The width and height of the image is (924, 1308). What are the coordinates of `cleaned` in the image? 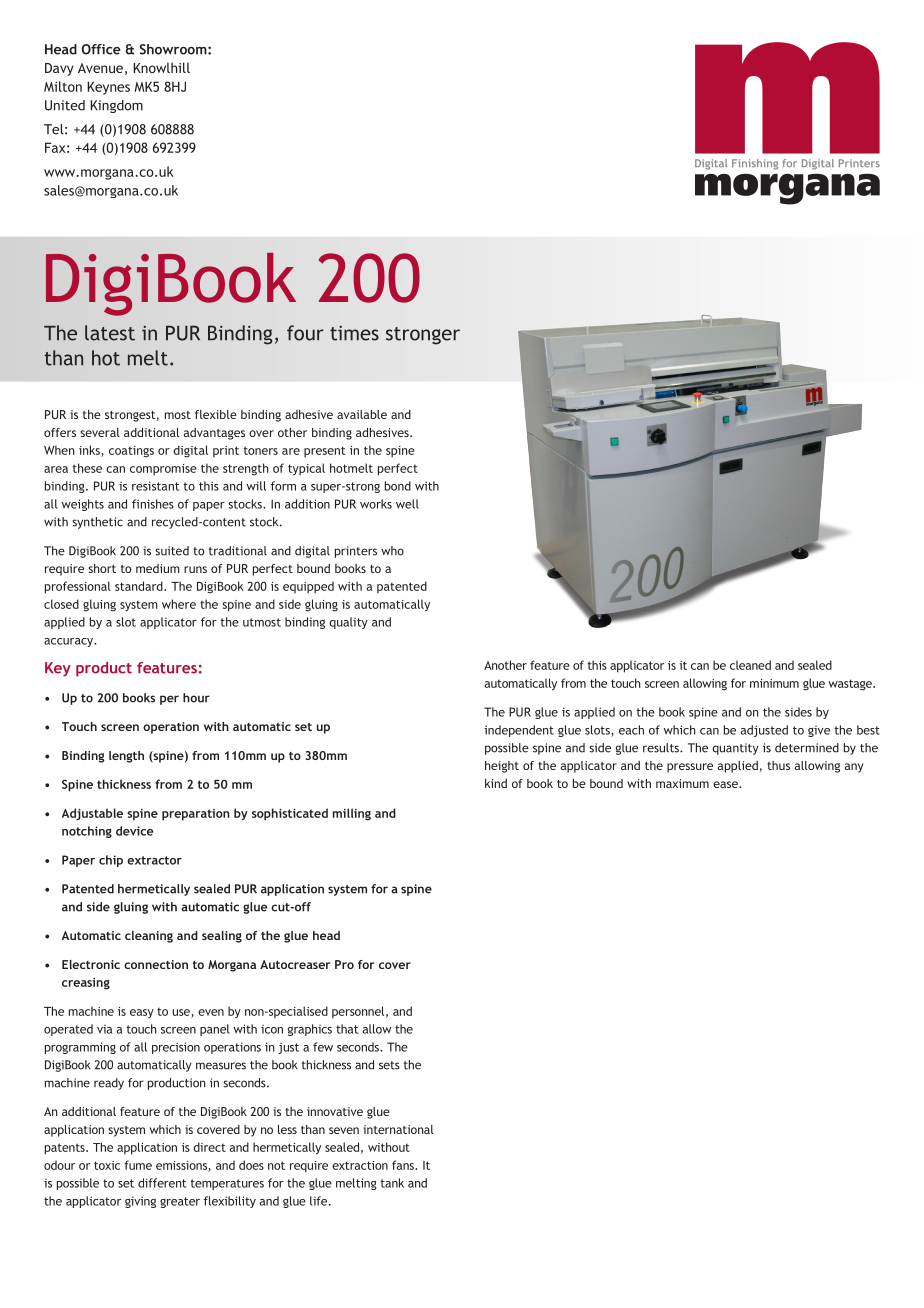 It's located at (750, 665).
